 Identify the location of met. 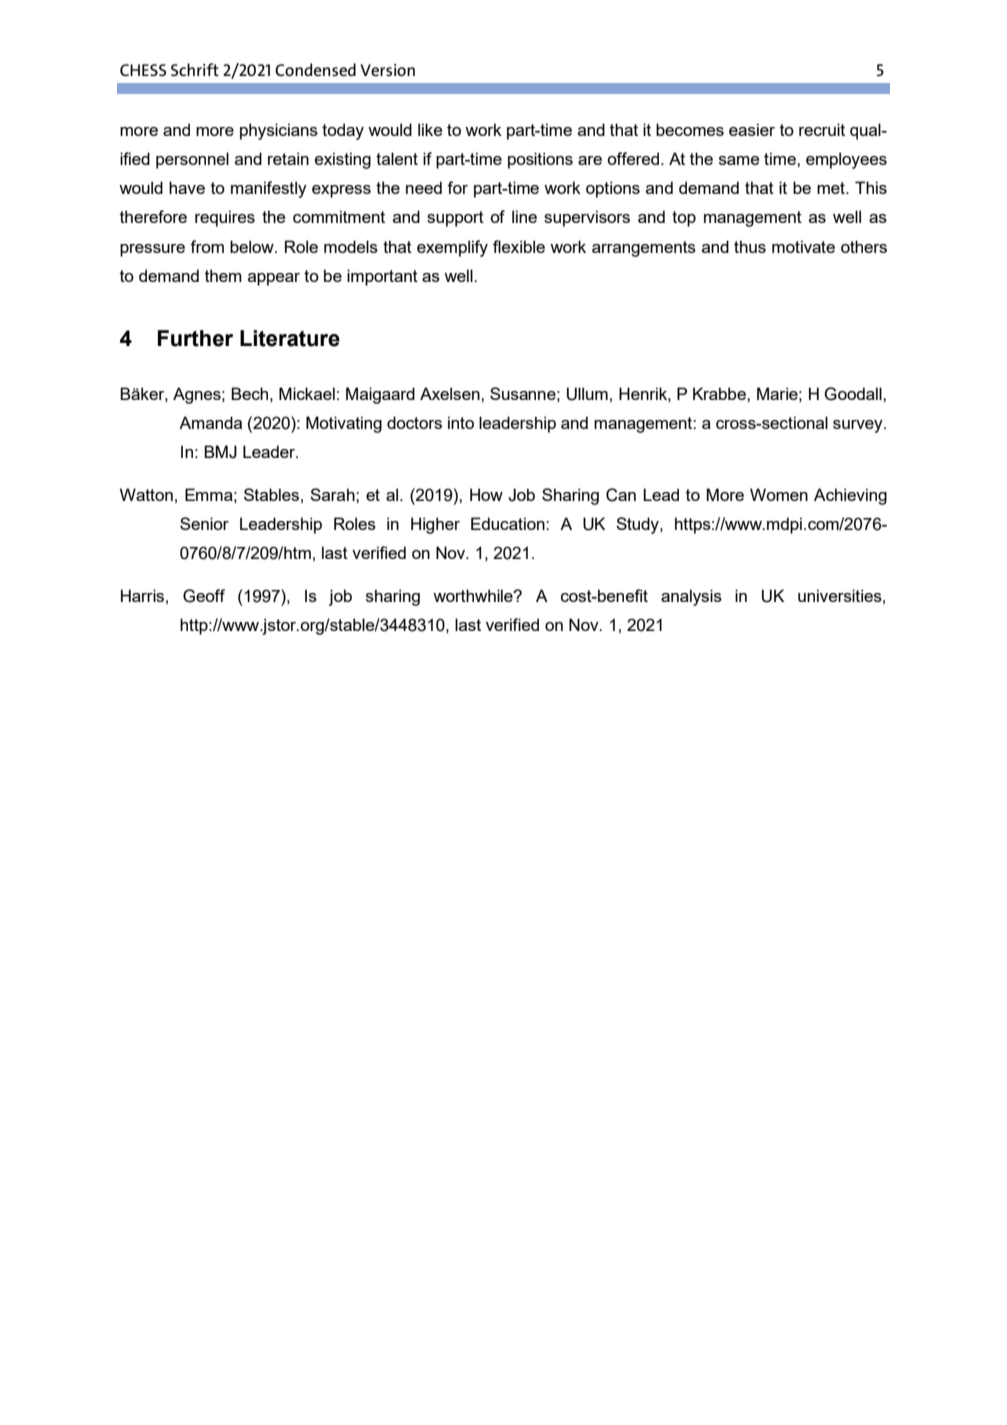
(832, 188).
